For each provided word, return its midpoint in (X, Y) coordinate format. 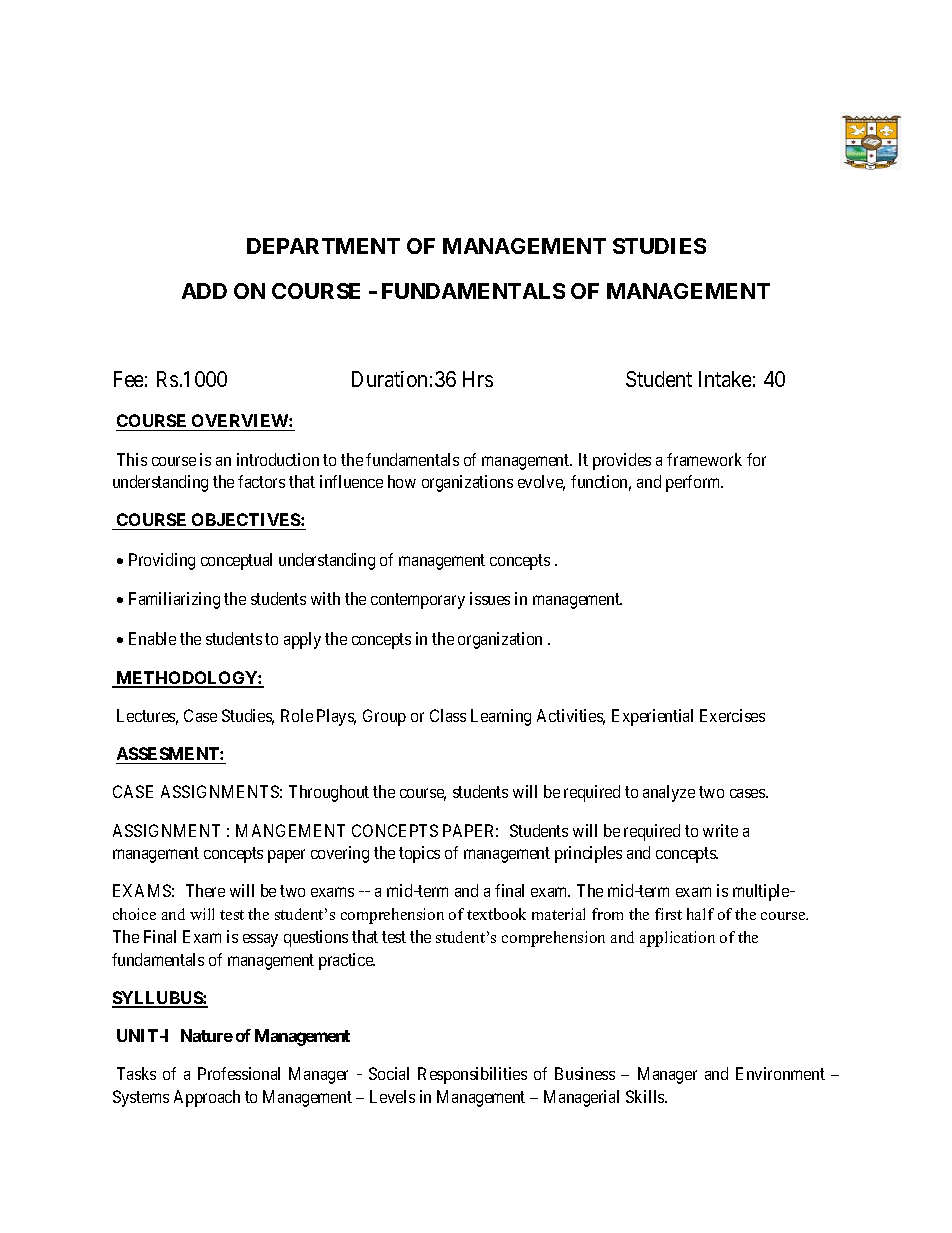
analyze (669, 793)
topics (419, 854)
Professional (239, 1073)
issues (490, 598)
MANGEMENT (290, 830)
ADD (204, 291)
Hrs (478, 379)
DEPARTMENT (323, 246)
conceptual (236, 561)
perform (694, 483)
